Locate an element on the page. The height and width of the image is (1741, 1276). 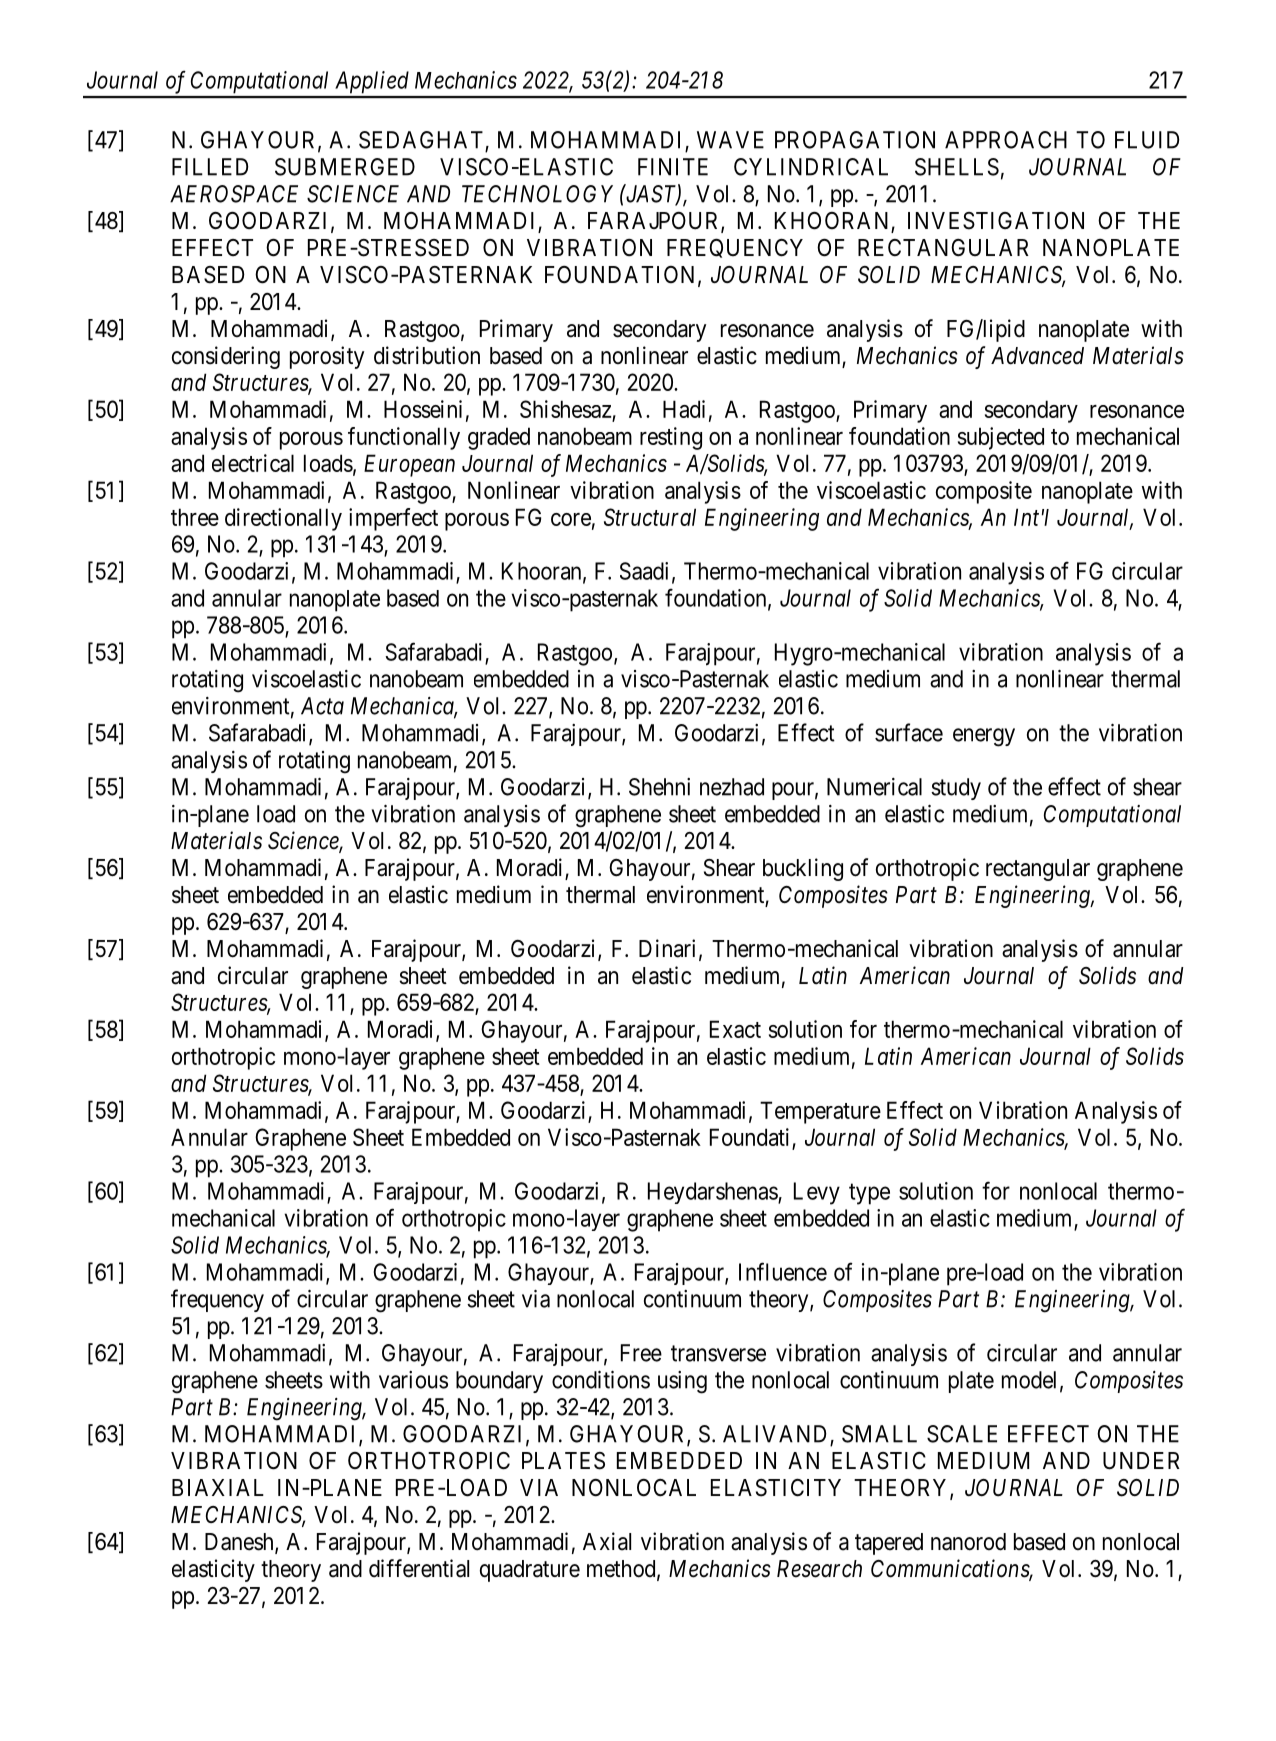
INVESTIGATION is located at coordinates (996, 221).
